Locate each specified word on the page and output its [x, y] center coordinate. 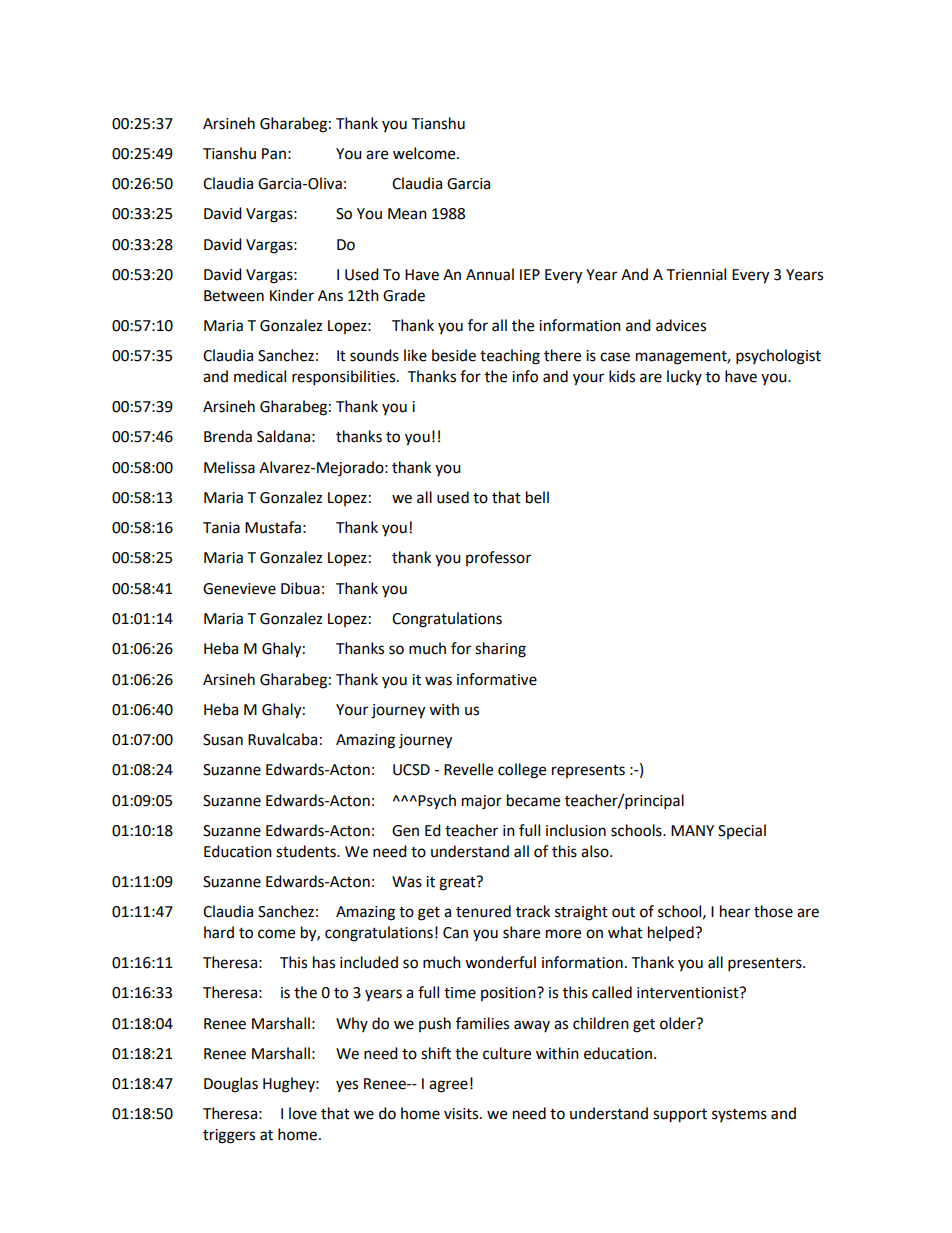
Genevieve [239, 589]
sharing [500, 650]
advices [681, 325]
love [303, 1113]
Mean [407, 214]
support [680, 1116]
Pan [274, 154]
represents [588, 771]
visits [462, 1114]
